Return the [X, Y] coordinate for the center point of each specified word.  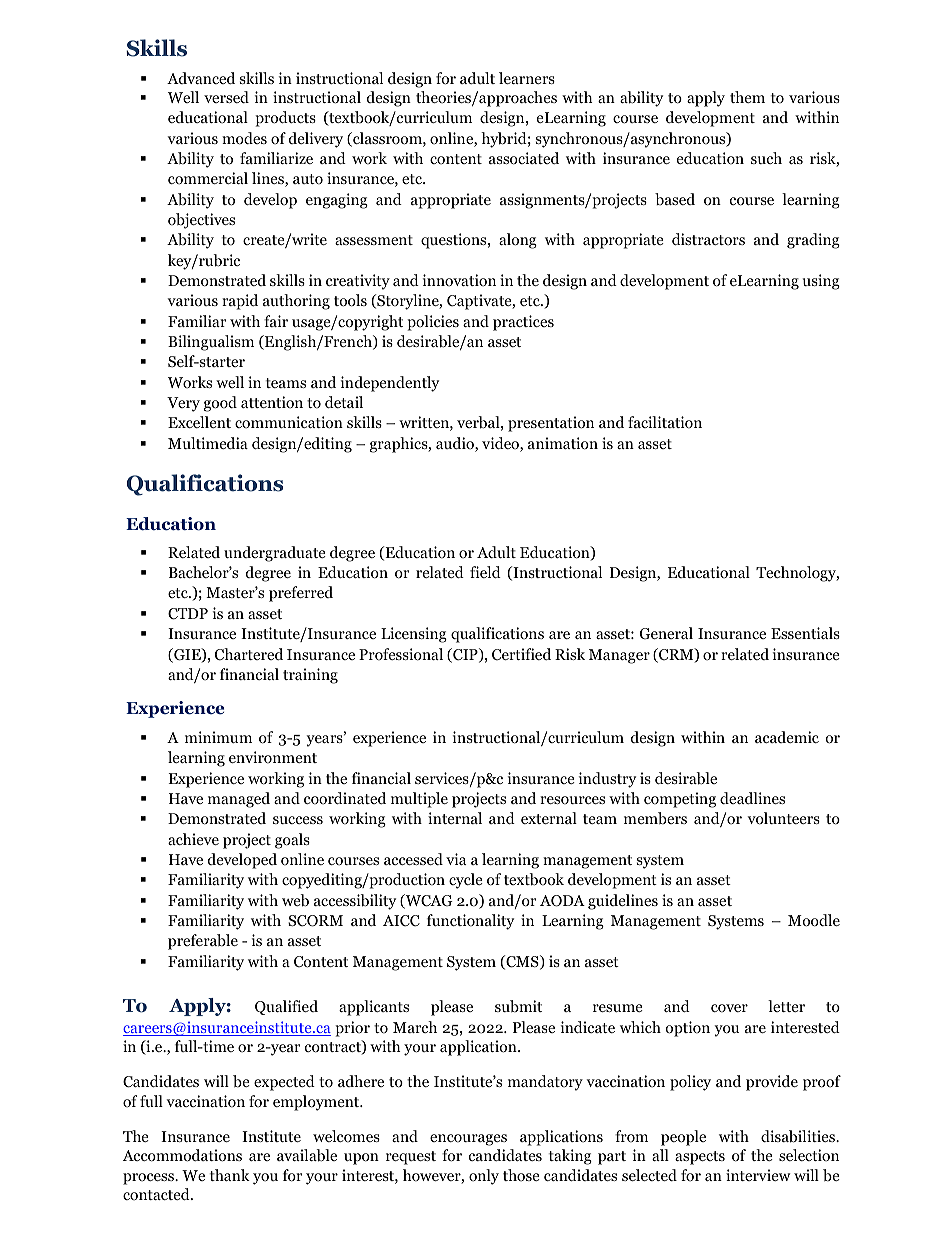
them [747, 97]
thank [230, 1175]
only [484, 1177]
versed [226, 97]
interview [758, 1175]
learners [527, 78]
